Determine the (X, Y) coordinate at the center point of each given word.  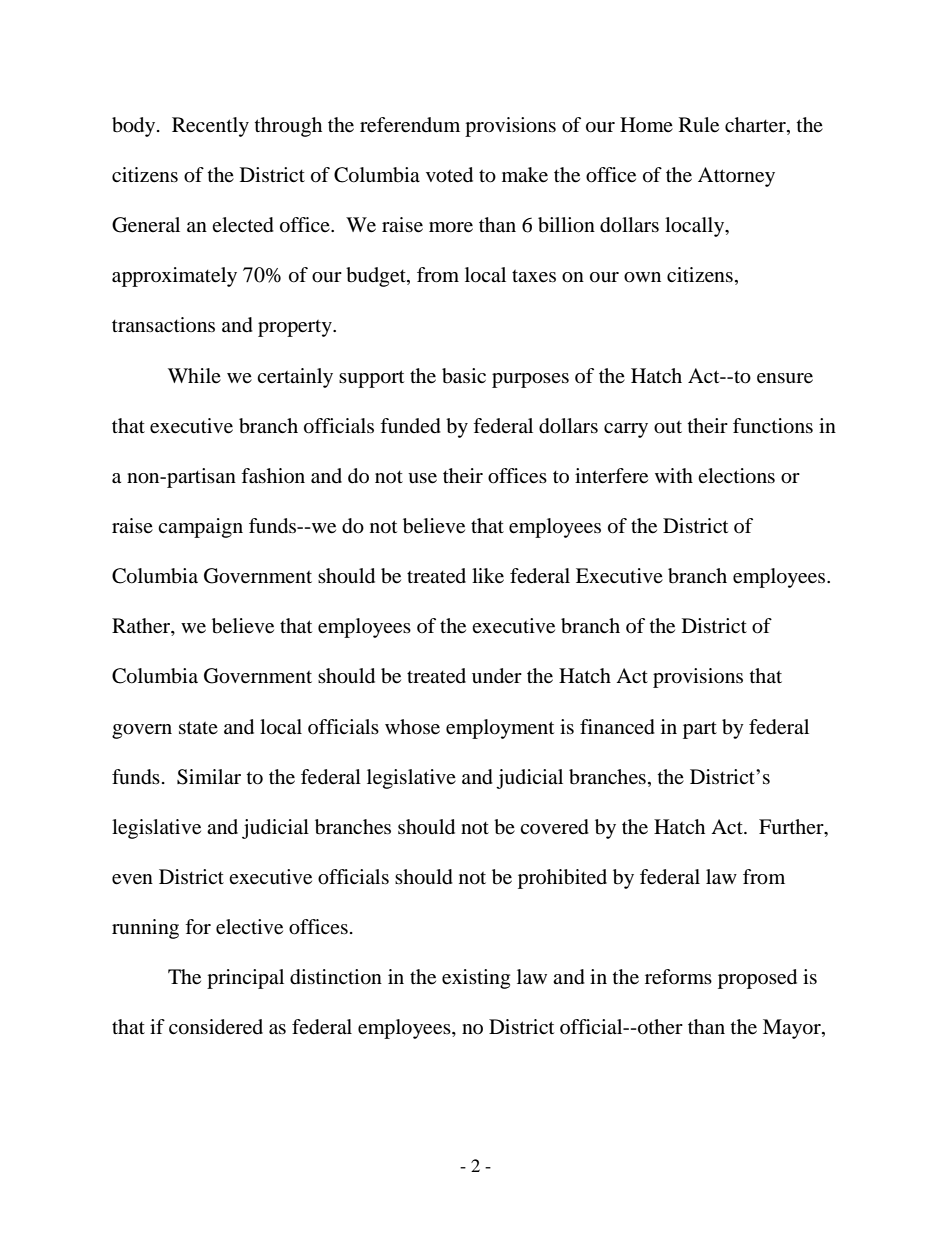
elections (736, 476)
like (488, 576)
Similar (209, 777)
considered (216, 1027)
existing (476, 979)
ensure (785, 378)
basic (464, 376)
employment (500, 729)
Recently (210, 127)
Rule (699, 125)
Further (792, 827)
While (194, 375)
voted (449, 175)
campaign (200, 528)
